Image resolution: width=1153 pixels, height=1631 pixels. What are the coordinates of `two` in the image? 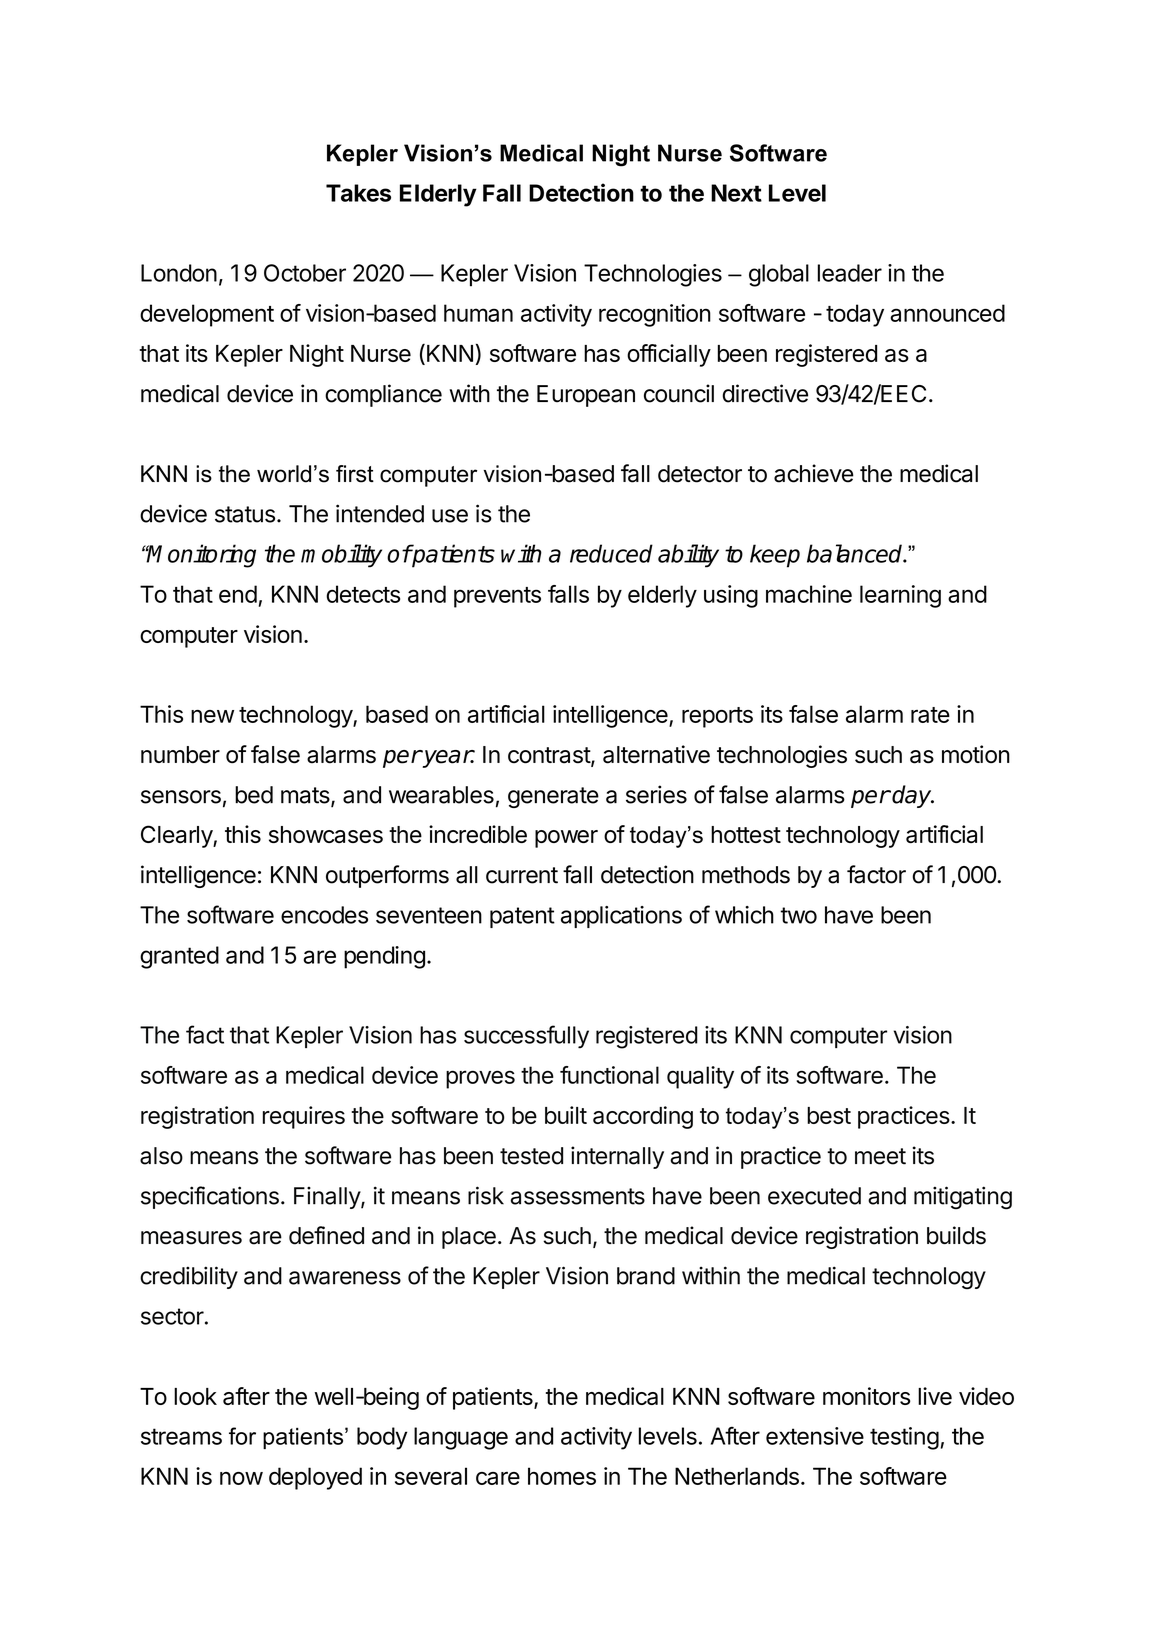 It's located at (798, 915).
